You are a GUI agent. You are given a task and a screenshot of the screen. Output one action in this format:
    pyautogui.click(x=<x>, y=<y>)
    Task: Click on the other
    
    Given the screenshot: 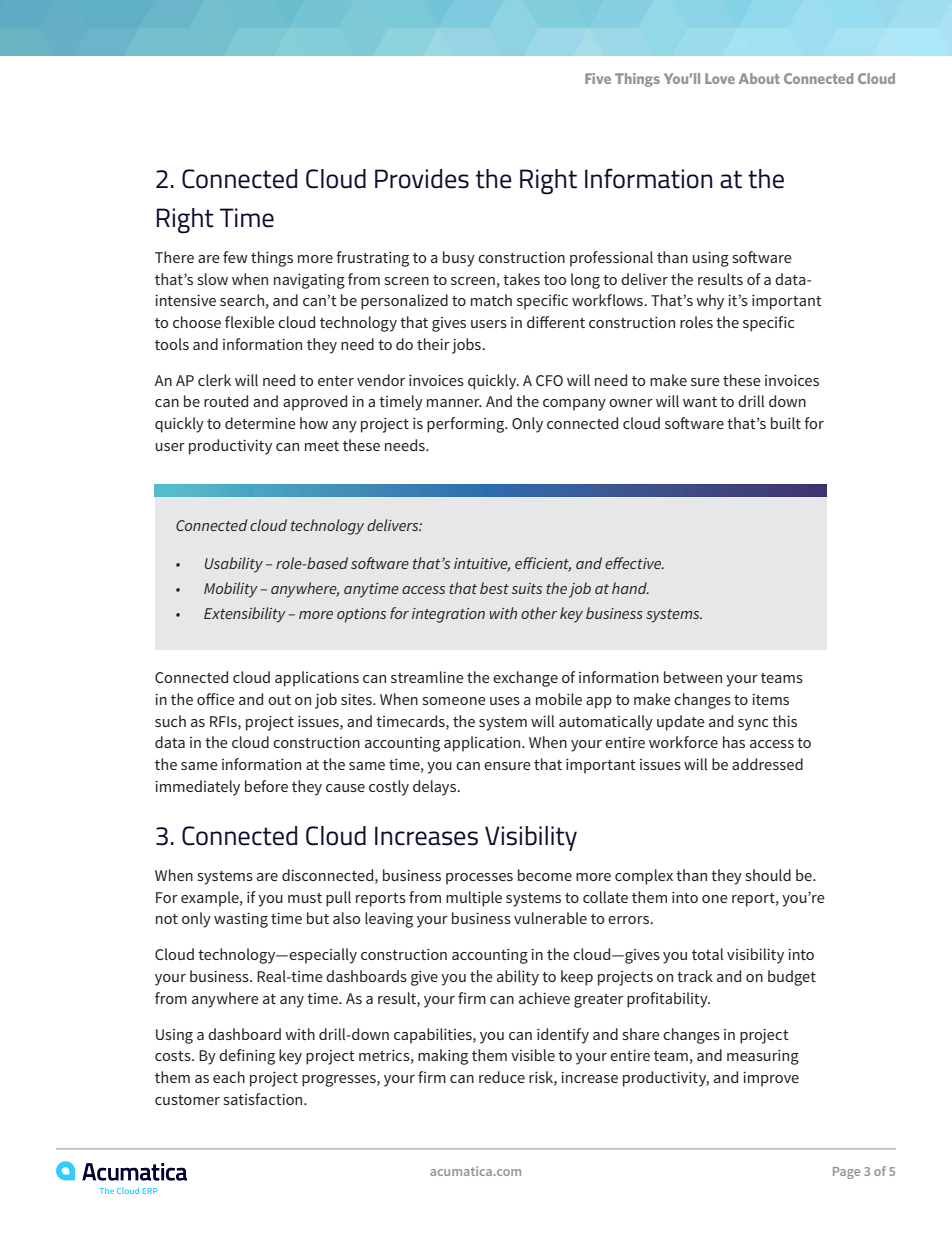 What is the action you would take?
    pyautogui.click(x=539, y=613)
